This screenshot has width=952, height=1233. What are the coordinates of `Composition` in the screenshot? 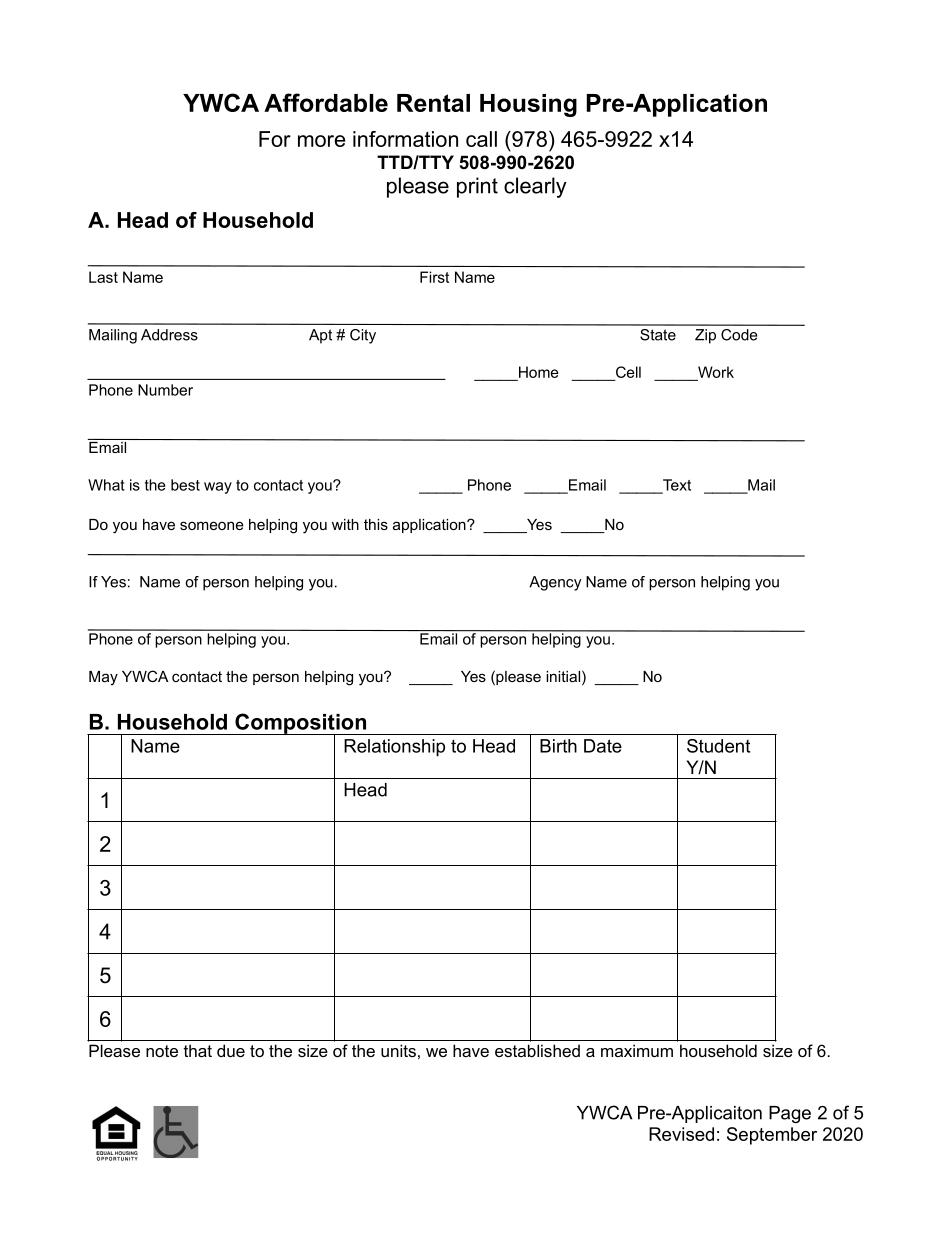 It's located at (300, 724).
